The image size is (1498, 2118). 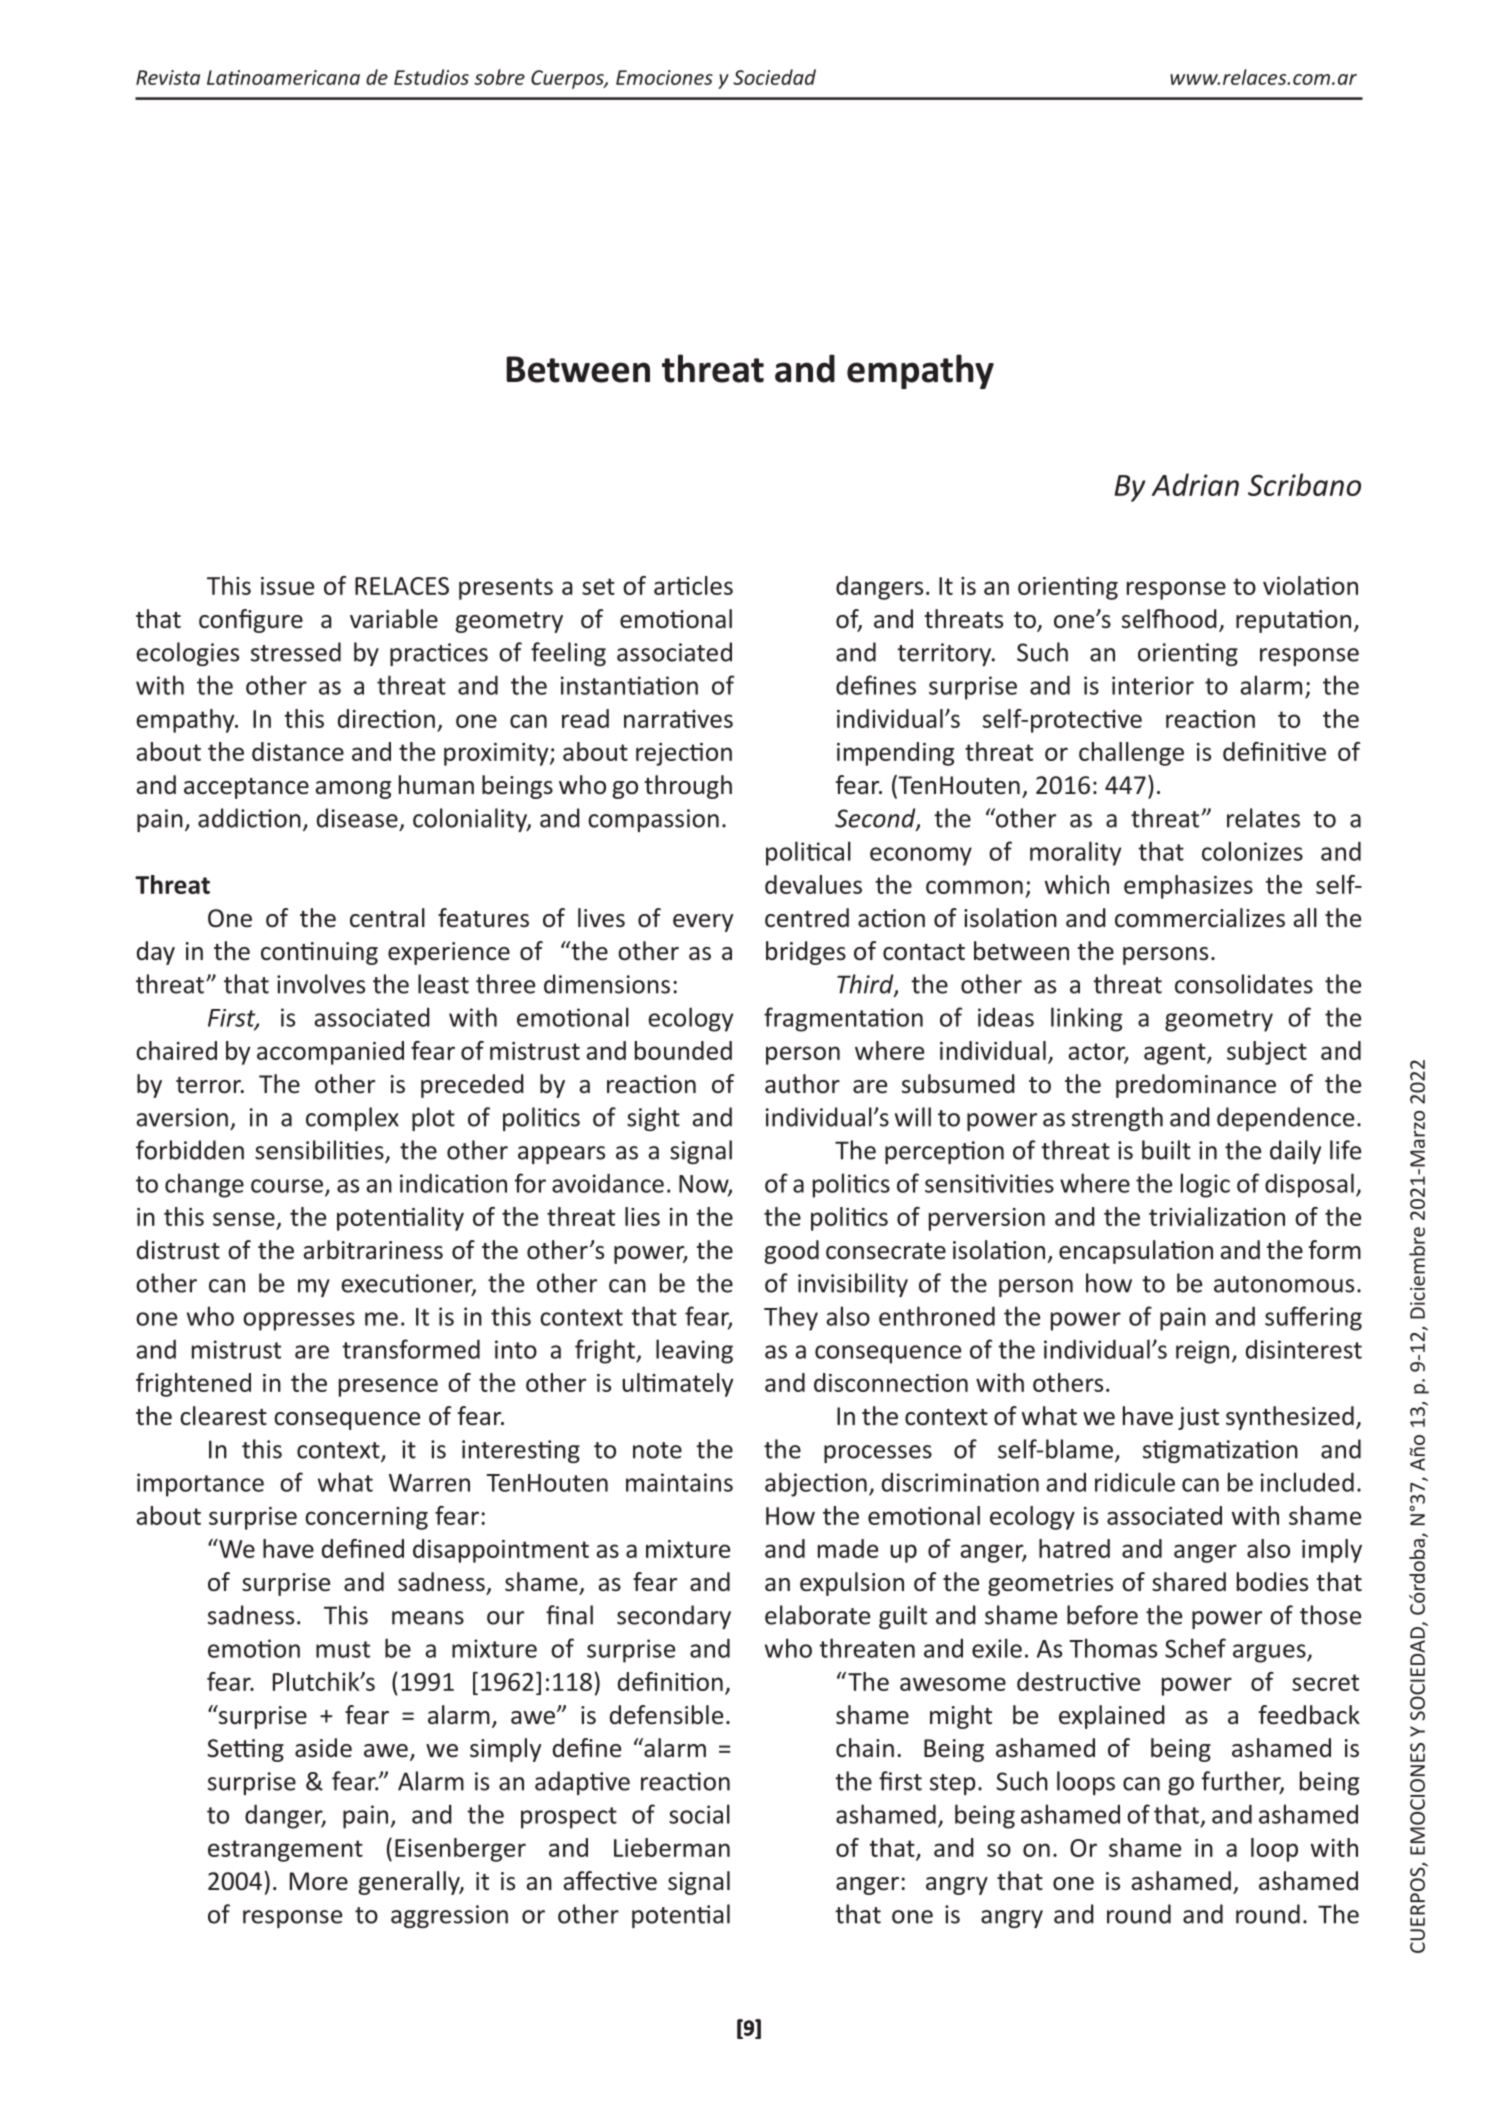 I want to click on good, so click(x=791, y=1252).
